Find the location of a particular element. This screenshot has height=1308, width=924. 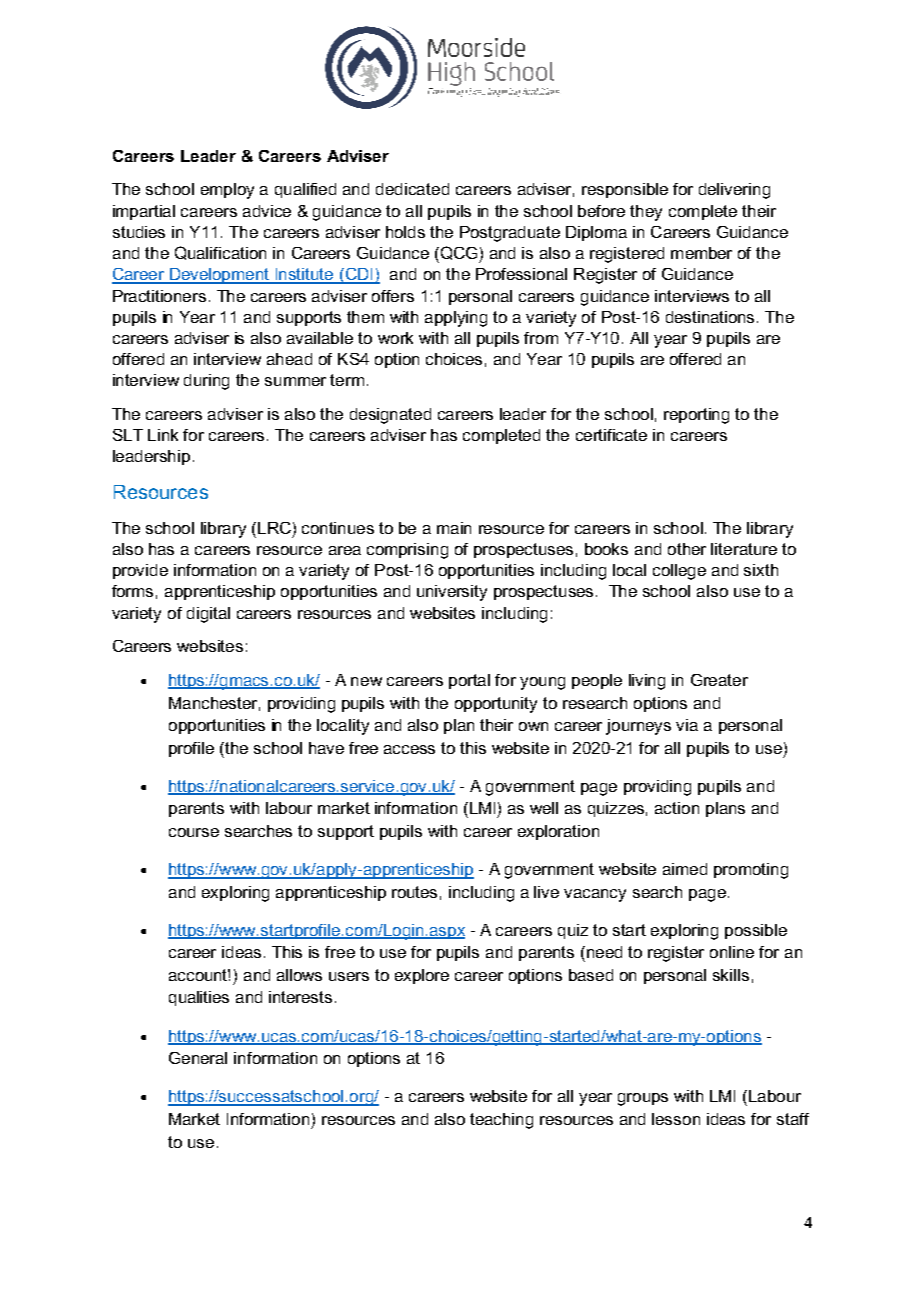

member is located at coordinates (701, 253).
